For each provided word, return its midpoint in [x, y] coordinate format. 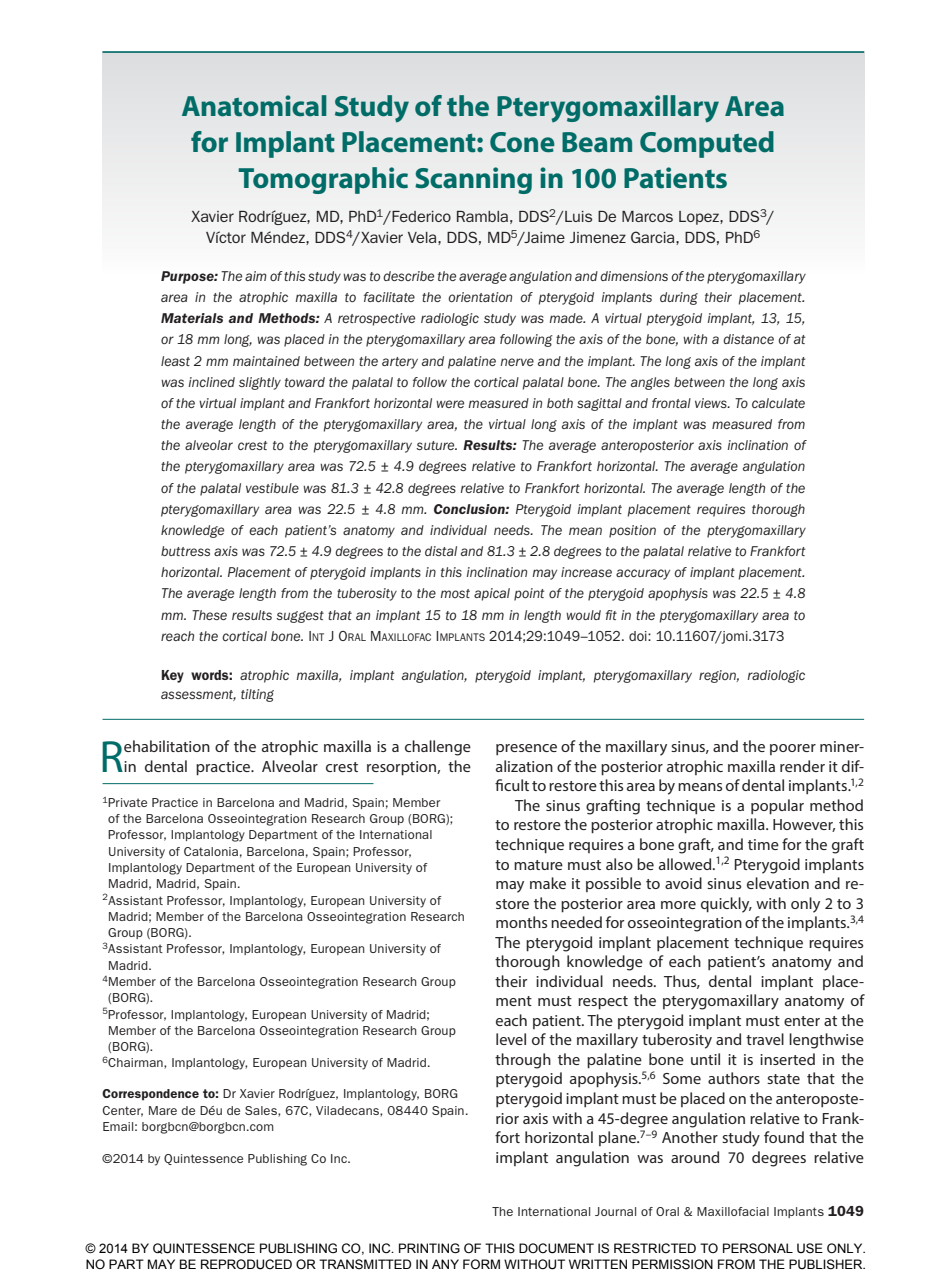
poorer [793, 749]
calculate [778, 403]
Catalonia [211, 851]
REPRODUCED [246, 1264]
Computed [707, 144]
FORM [481, 1264]
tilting [257, 695]
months [521, 922]
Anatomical [254, 106]
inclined [212, 382]
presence [526, 749]
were [450, 404]
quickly [726, 905]
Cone [522, 142]
